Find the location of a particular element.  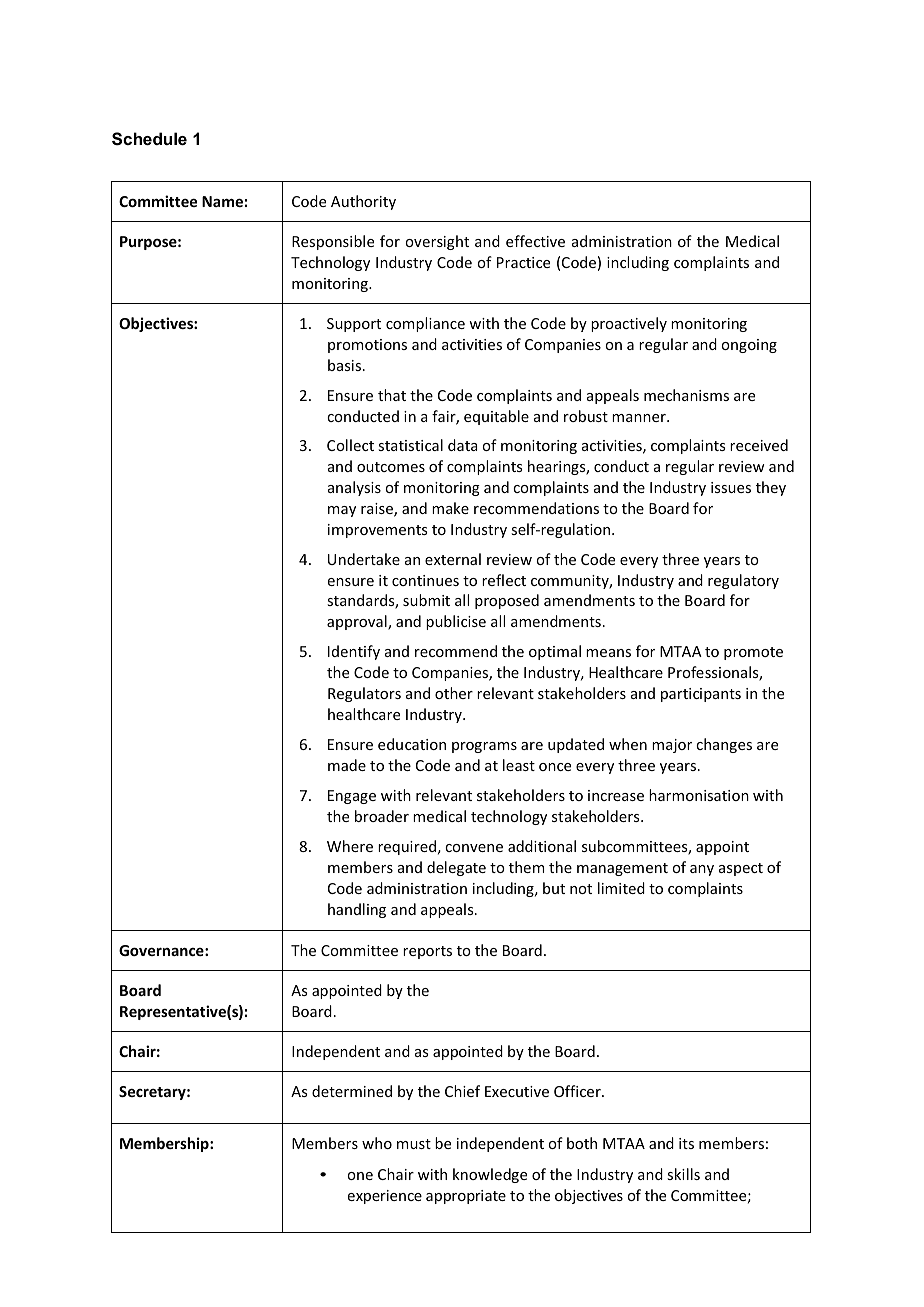

Schedule is located at coordinates (149, 139).
